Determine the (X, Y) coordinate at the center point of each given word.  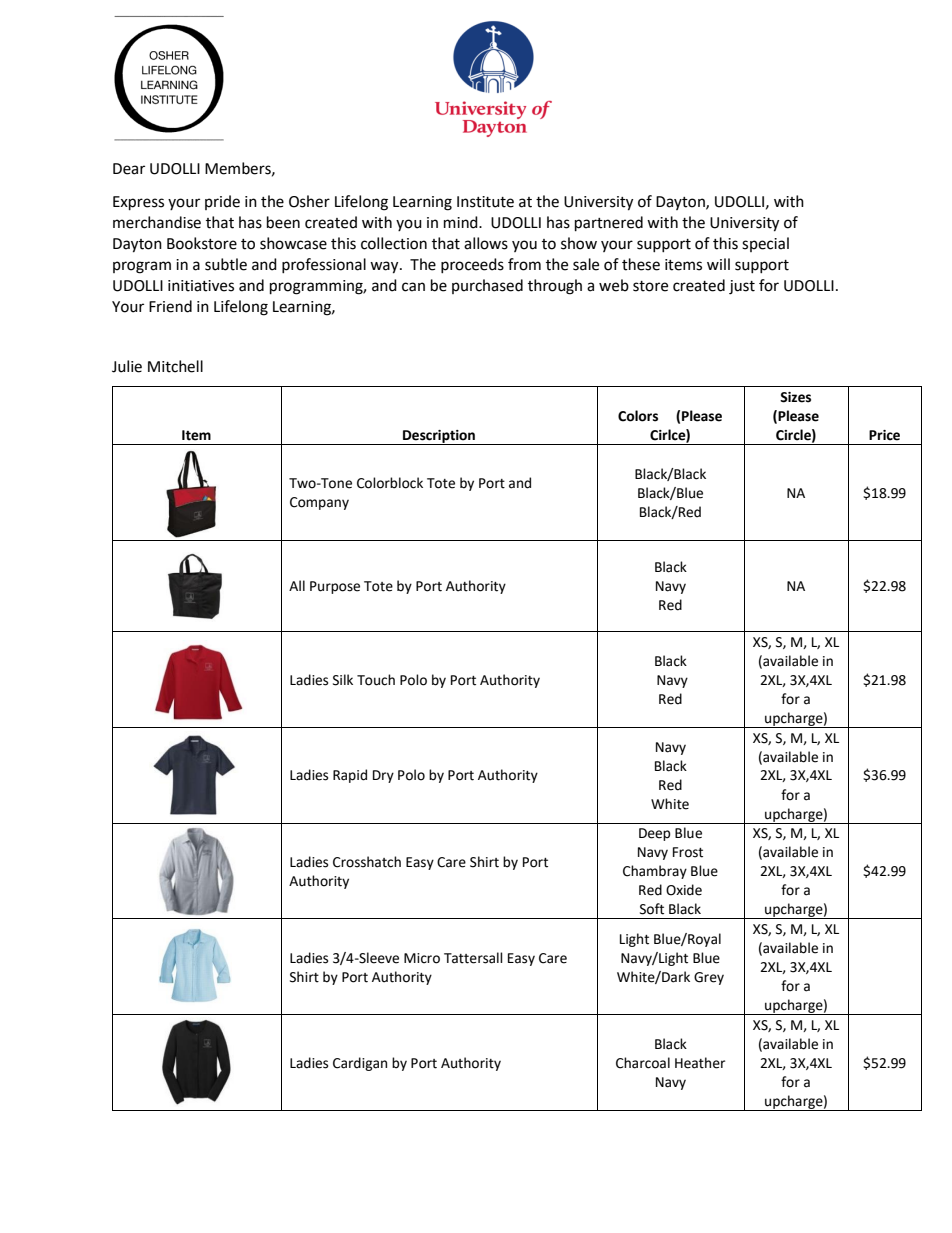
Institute (485, 202)
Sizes (795, 397)
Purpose (335, 587)
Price (884, 435)
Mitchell (175, 366)
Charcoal (643, 1063)
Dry (383, 776)
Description (439, 437)
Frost (688, 852)
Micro (422, 958)
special (765, 244)
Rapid (350, 776)
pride (222, 202)
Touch (376, 680)
